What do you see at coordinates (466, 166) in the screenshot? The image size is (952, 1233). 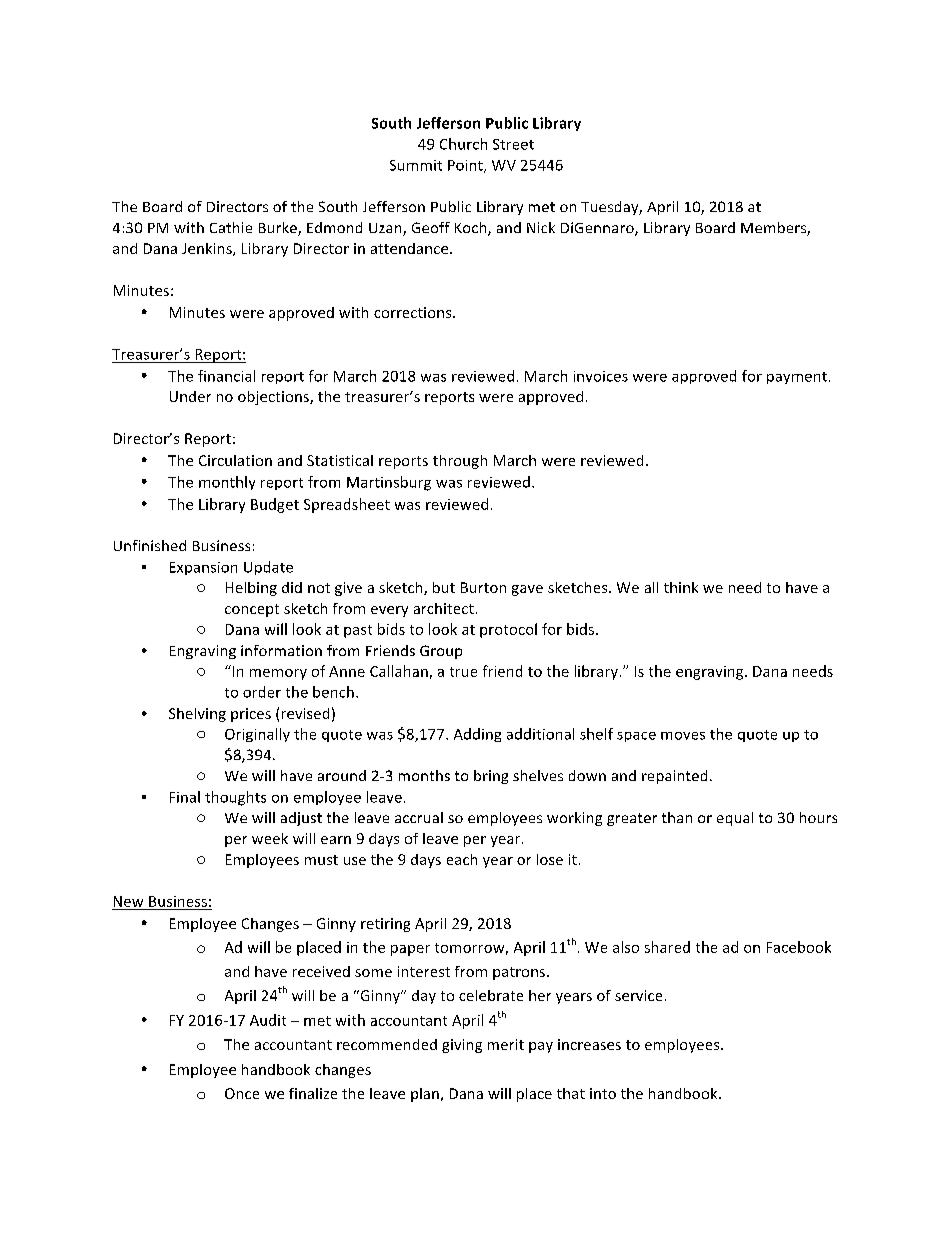 I see `Point` at bounding box center [466, 166].
